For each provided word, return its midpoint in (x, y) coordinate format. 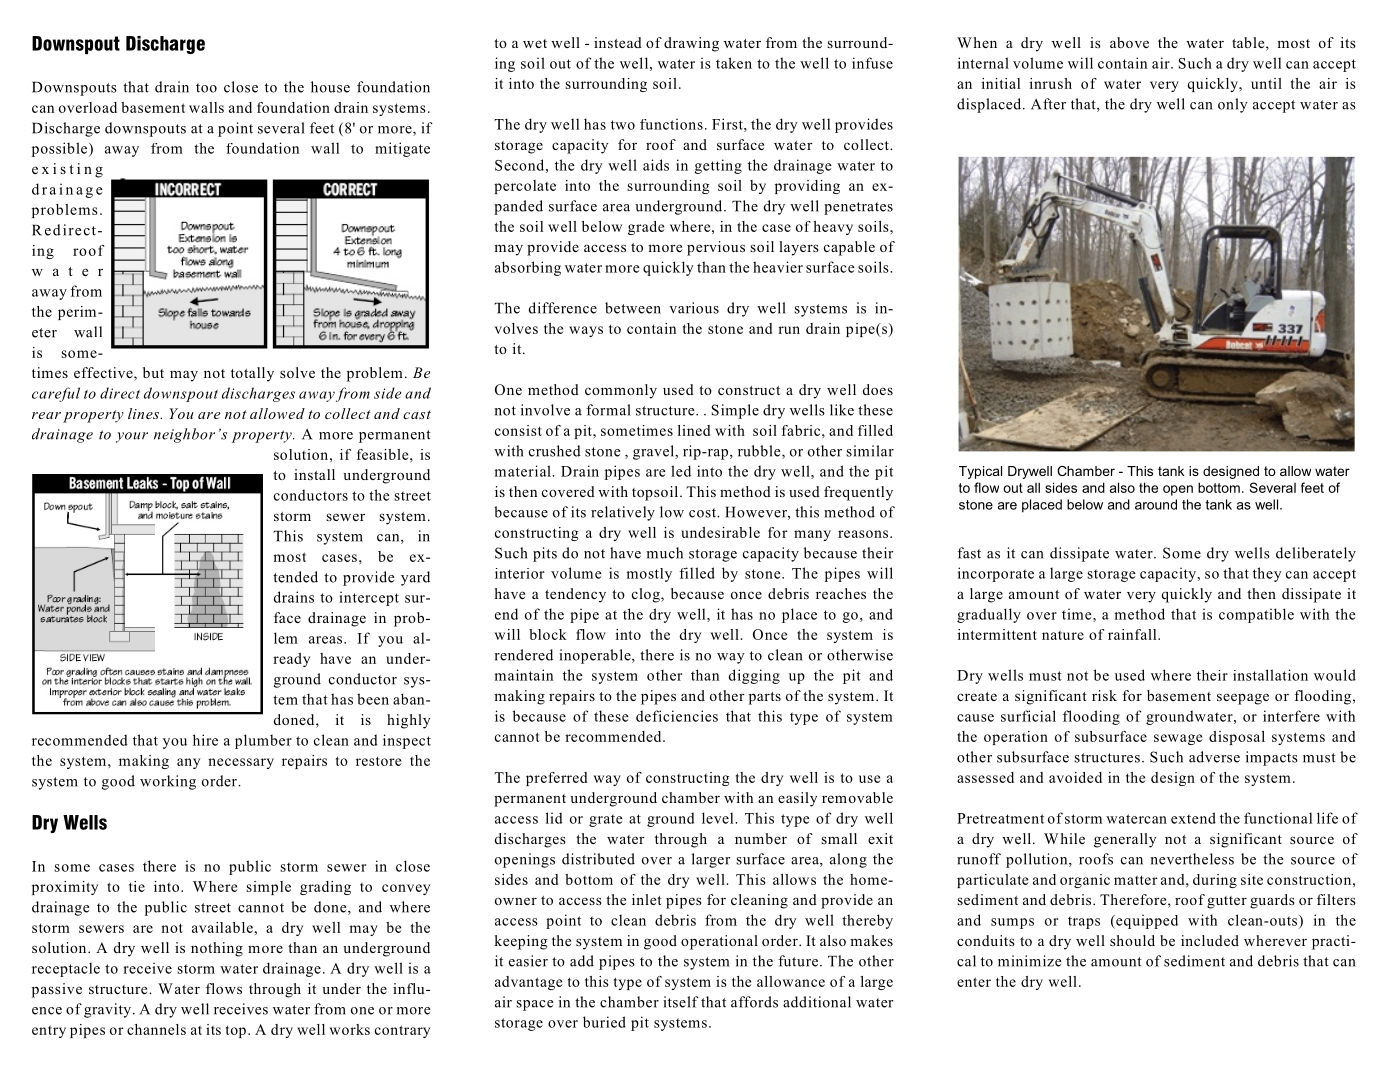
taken (734, 63)
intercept (369, 598)
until (1266, 83)
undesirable (720, 532)
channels (156, 1029)
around (1156, 504)
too (206, 88)
